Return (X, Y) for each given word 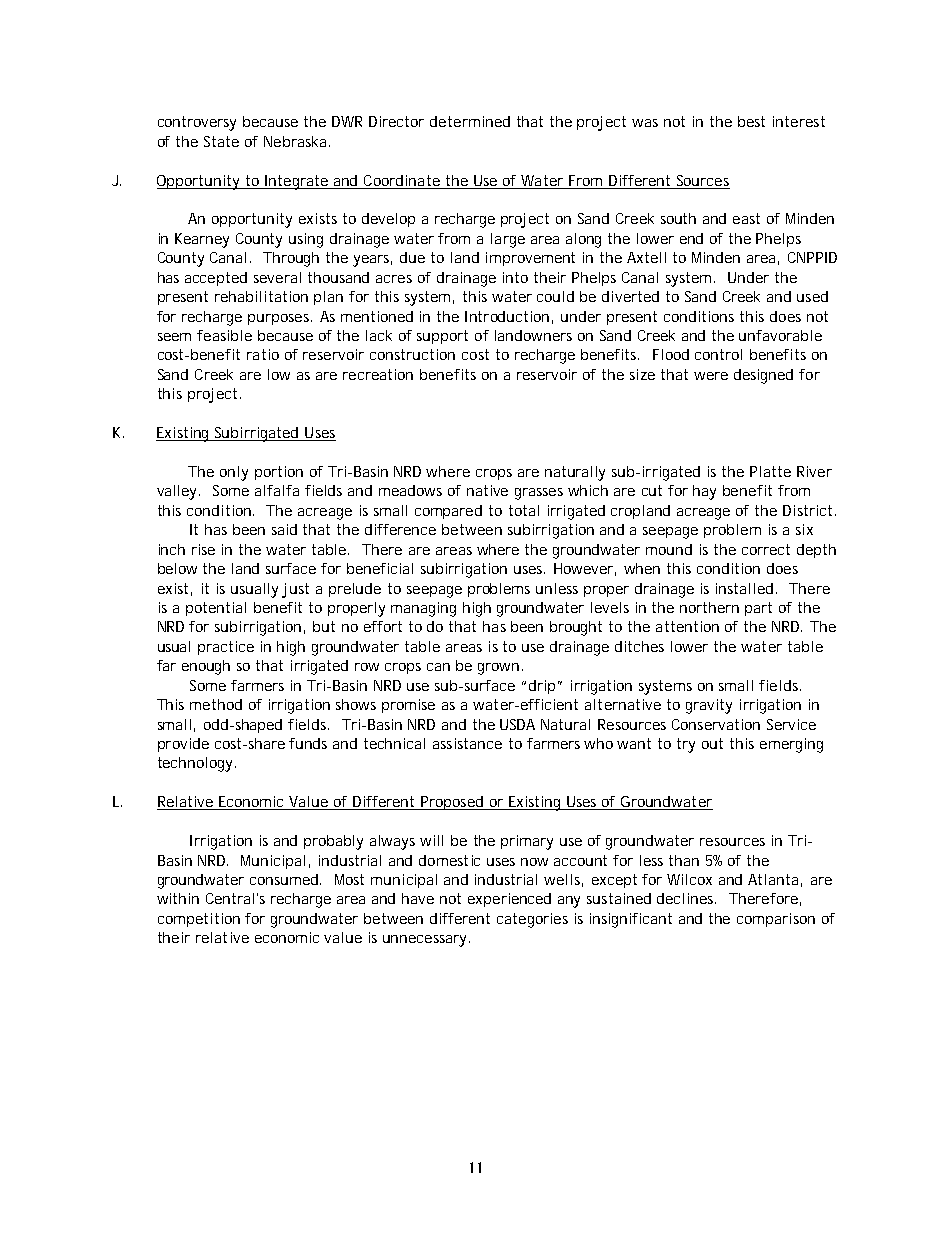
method (216, 704)
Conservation (716, 724)
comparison (776, 920)
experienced (509, 900)
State (221, 141)
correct (766, 549)
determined (470, 121)
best (751, 121)
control (718, 354)
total (524, 510)
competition (199, 920)
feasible (224, 335)
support (442, 337)
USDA (517, 724)
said (284, 529)
